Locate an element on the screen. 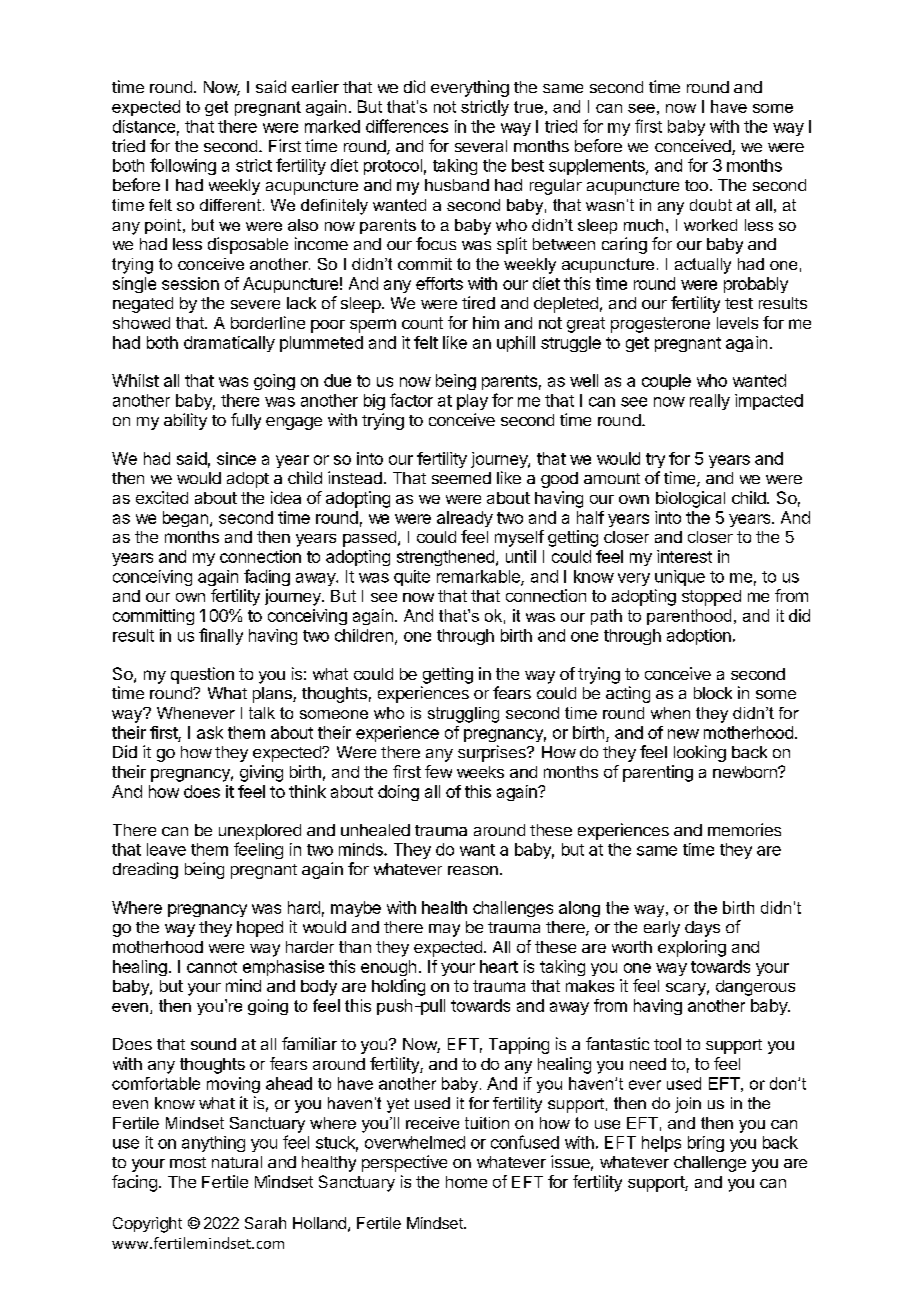 This screenshot has height=1308, width=924. days is located at coordinates (702, 929).
